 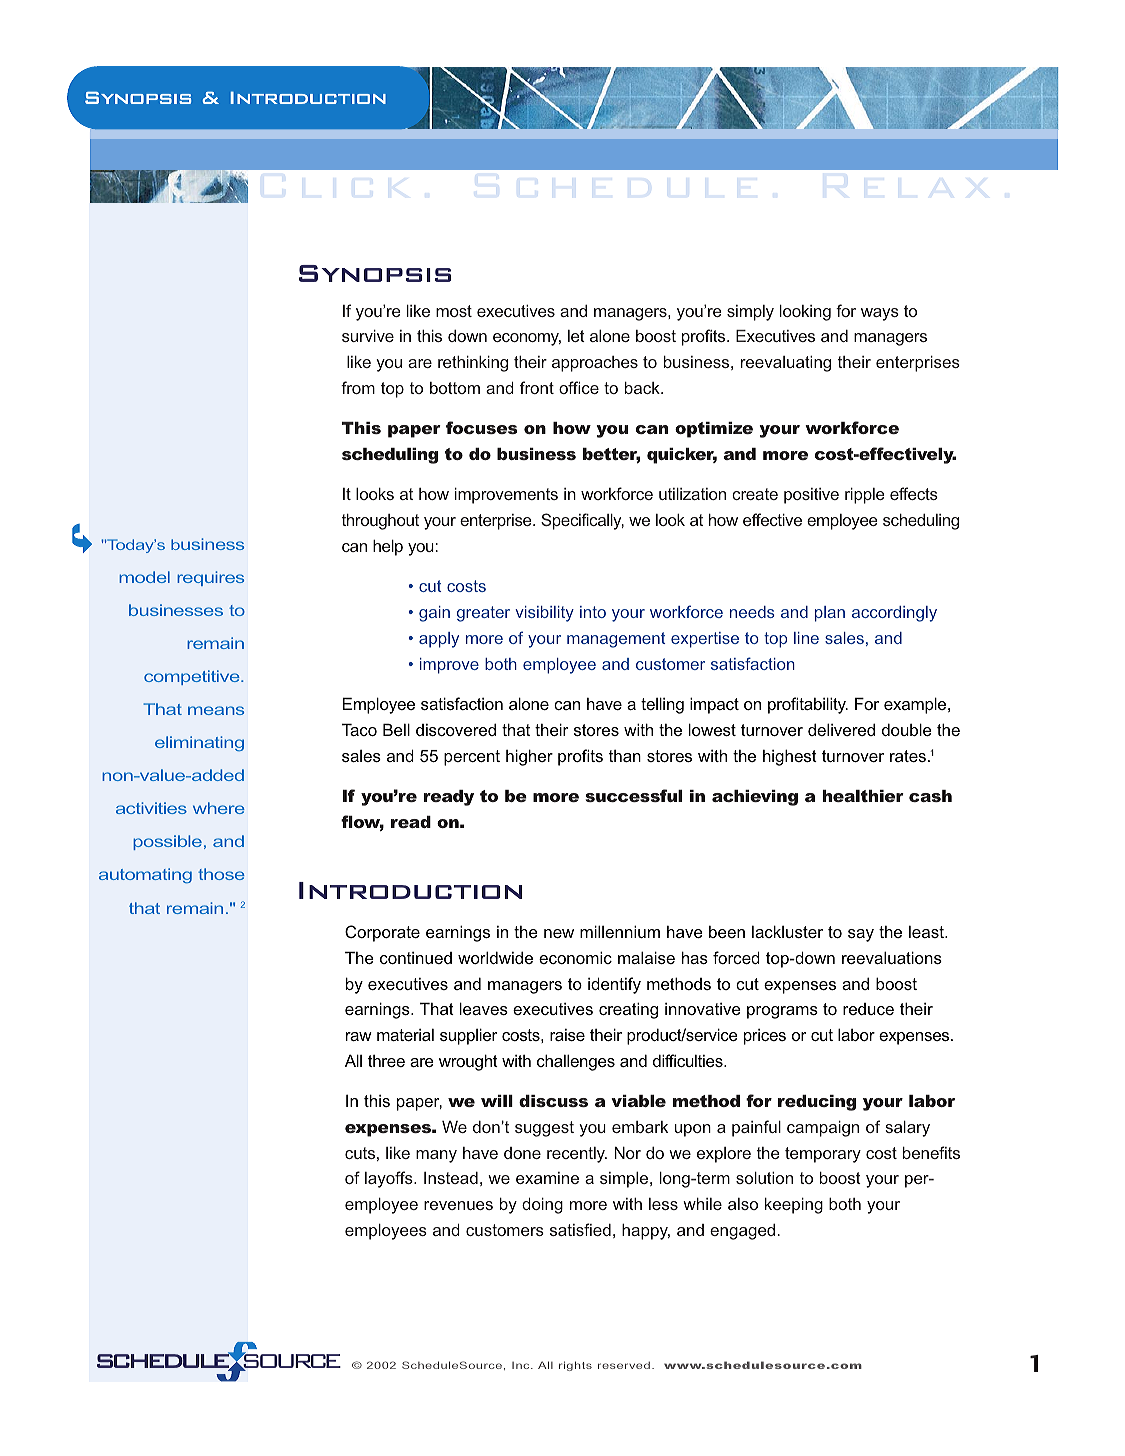 What do you see at coordinates (368, 336) in the screenshot?
I see `survive` at bounding box center [368, 336].
